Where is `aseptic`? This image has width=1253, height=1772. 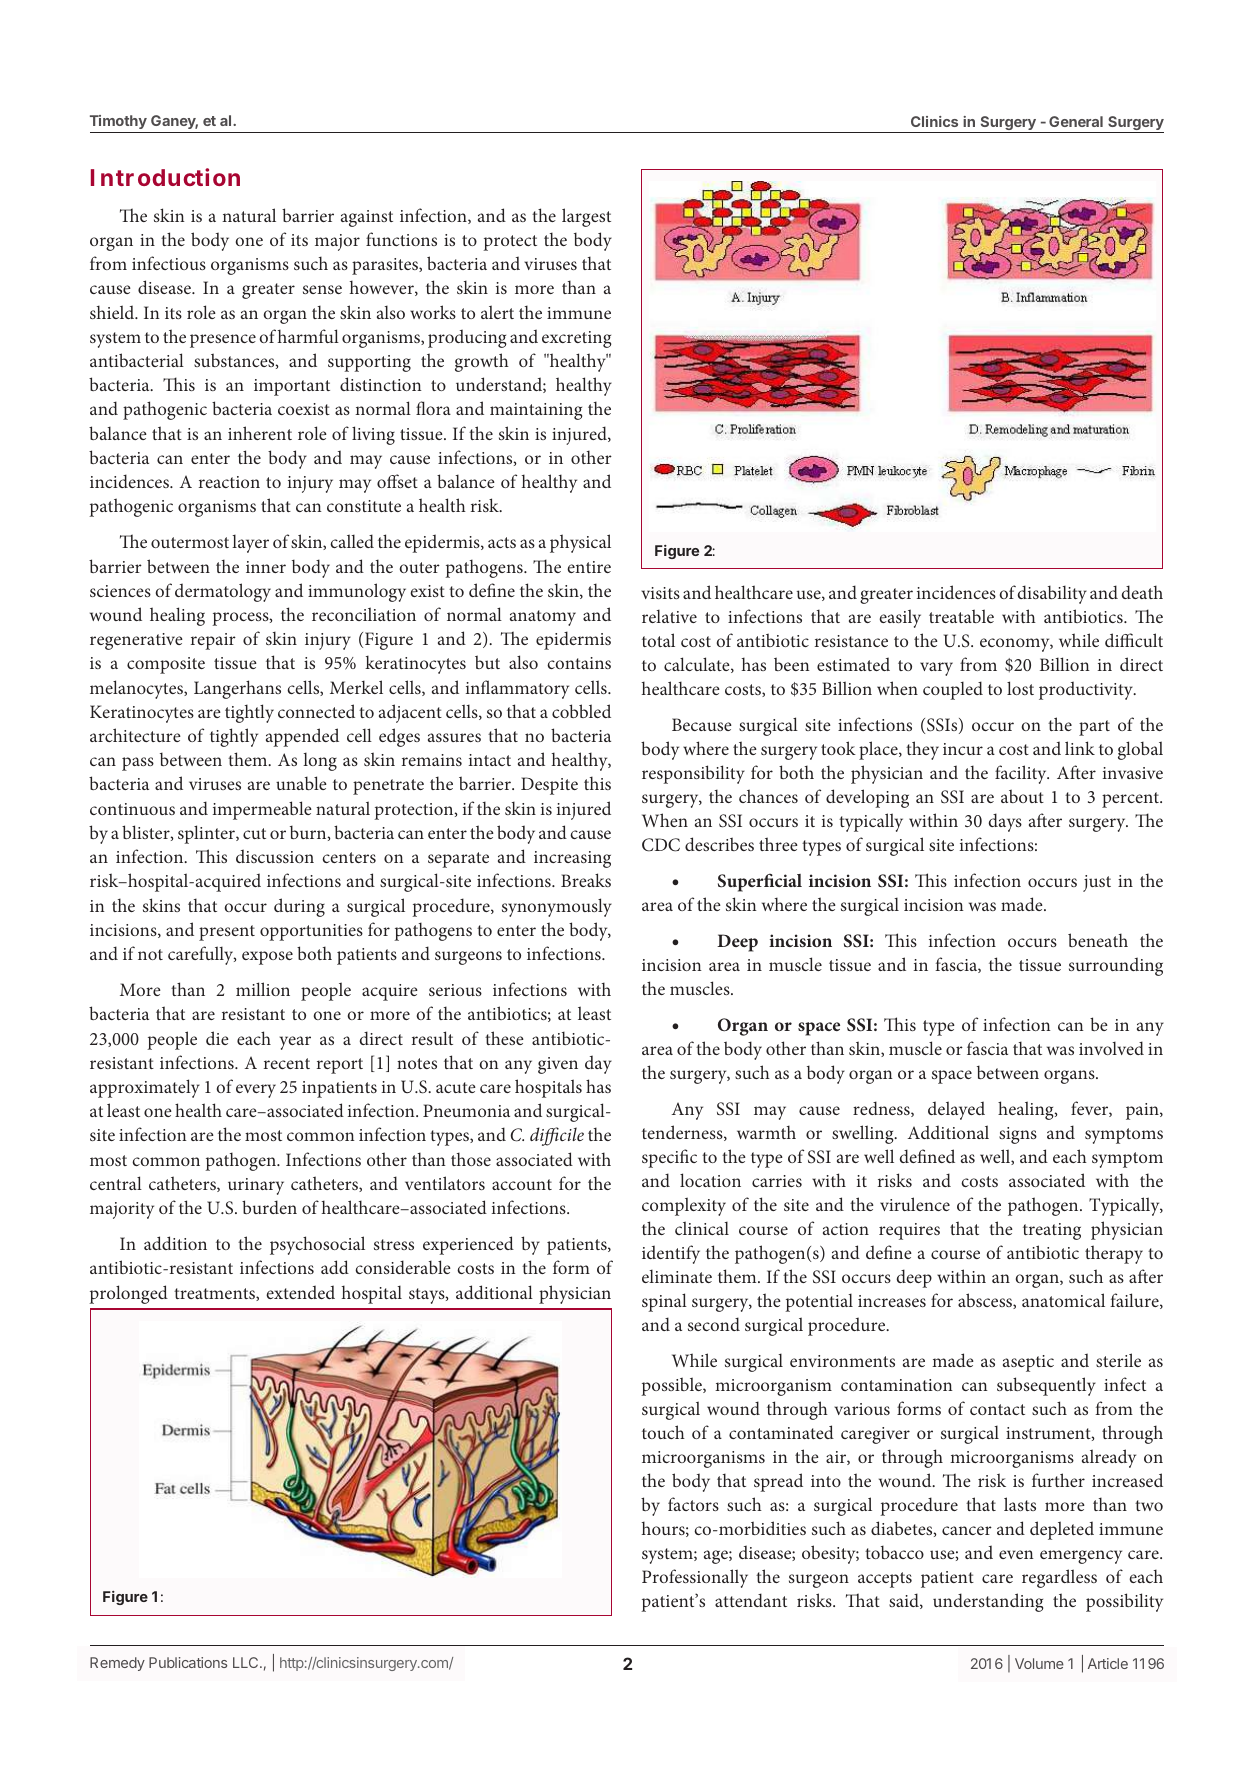 aseptic is located at coordinates (1028, 1363).
